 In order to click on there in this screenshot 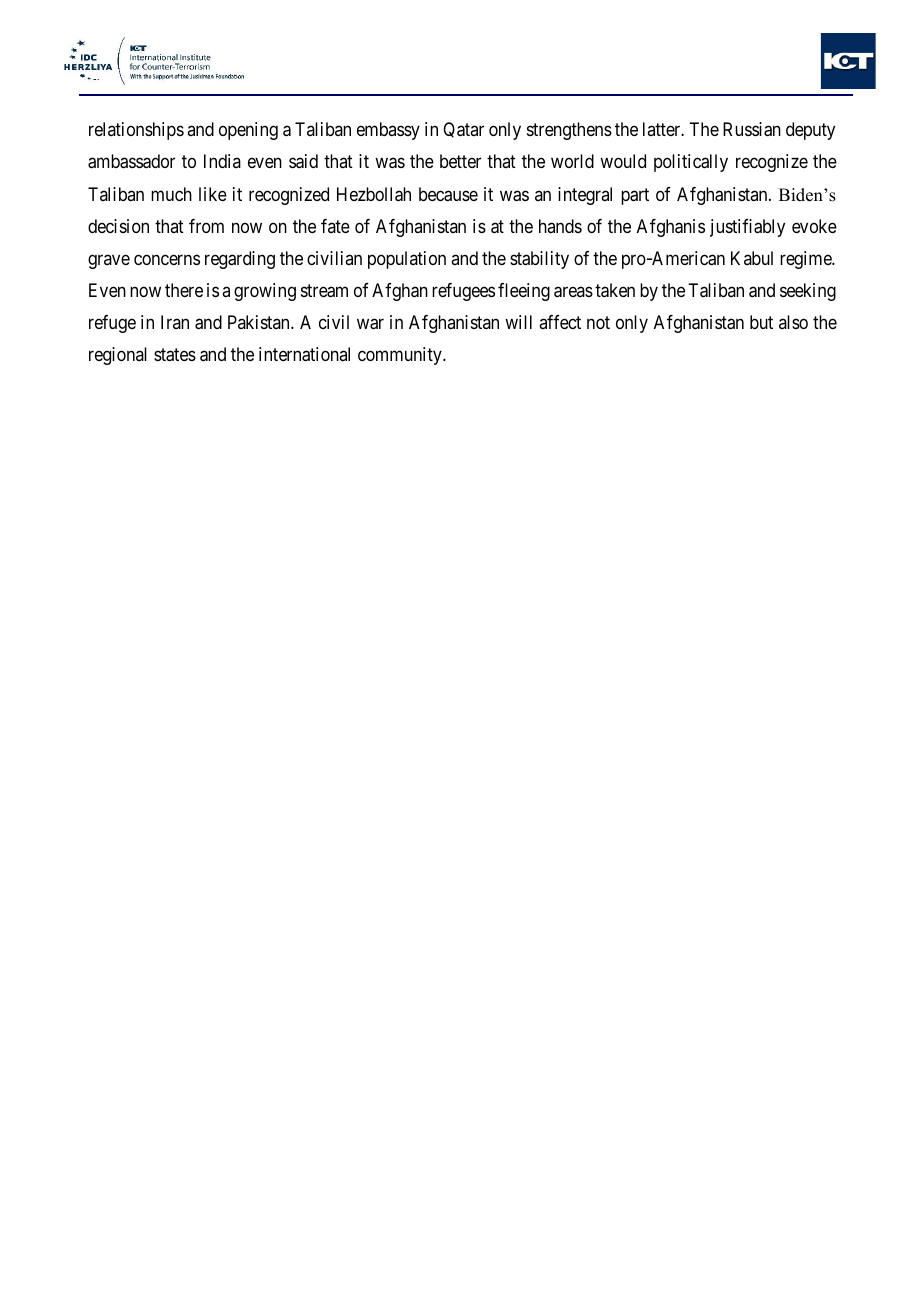, I will do `click(184, 290)`.
